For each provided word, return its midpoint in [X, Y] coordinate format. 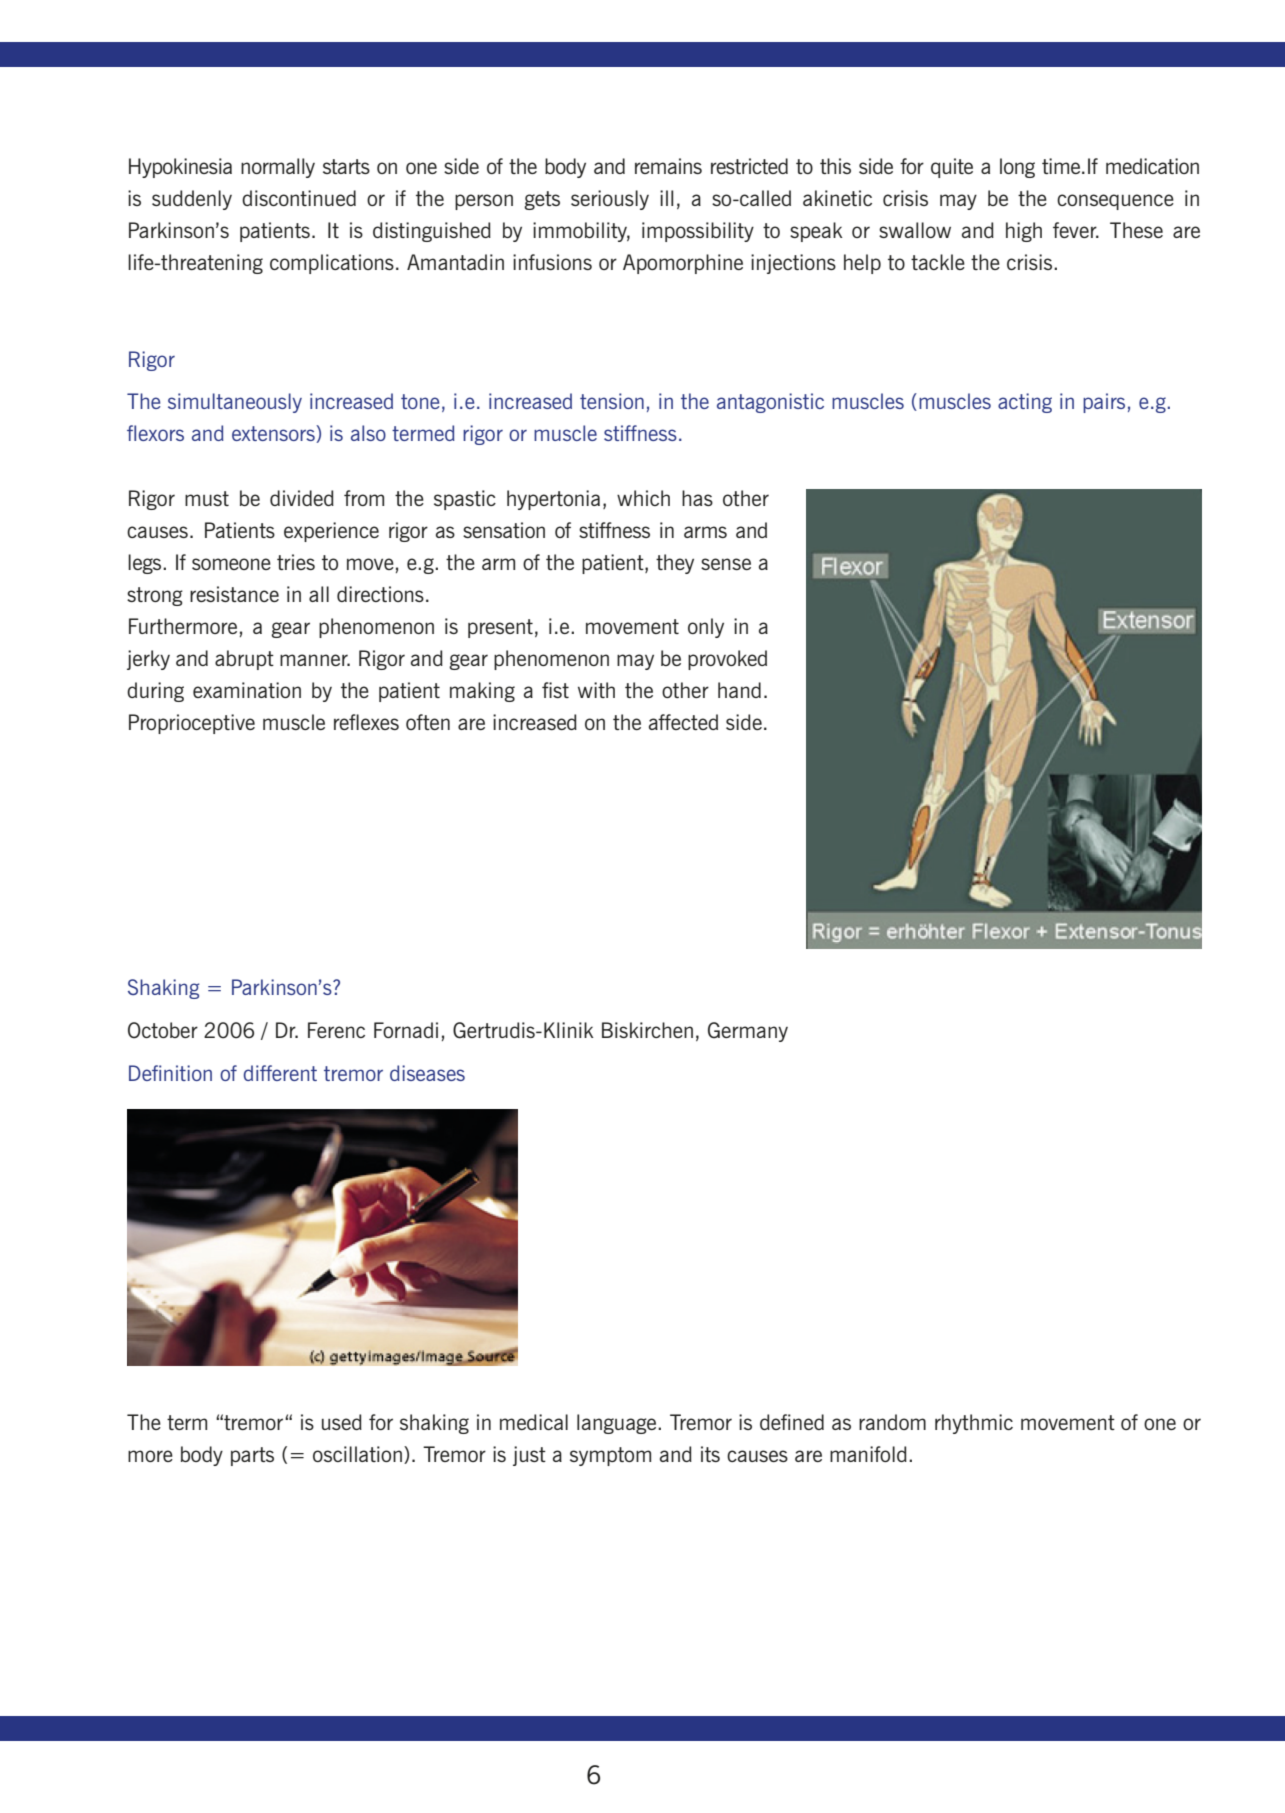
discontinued [299, 198]
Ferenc [336, 1030]
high [1024, 232]
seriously [610, 200]
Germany [748, 1032]
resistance [234, 594]
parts [252, 1456]
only [706, 628]
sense [726, 564]
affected [683, 722]
